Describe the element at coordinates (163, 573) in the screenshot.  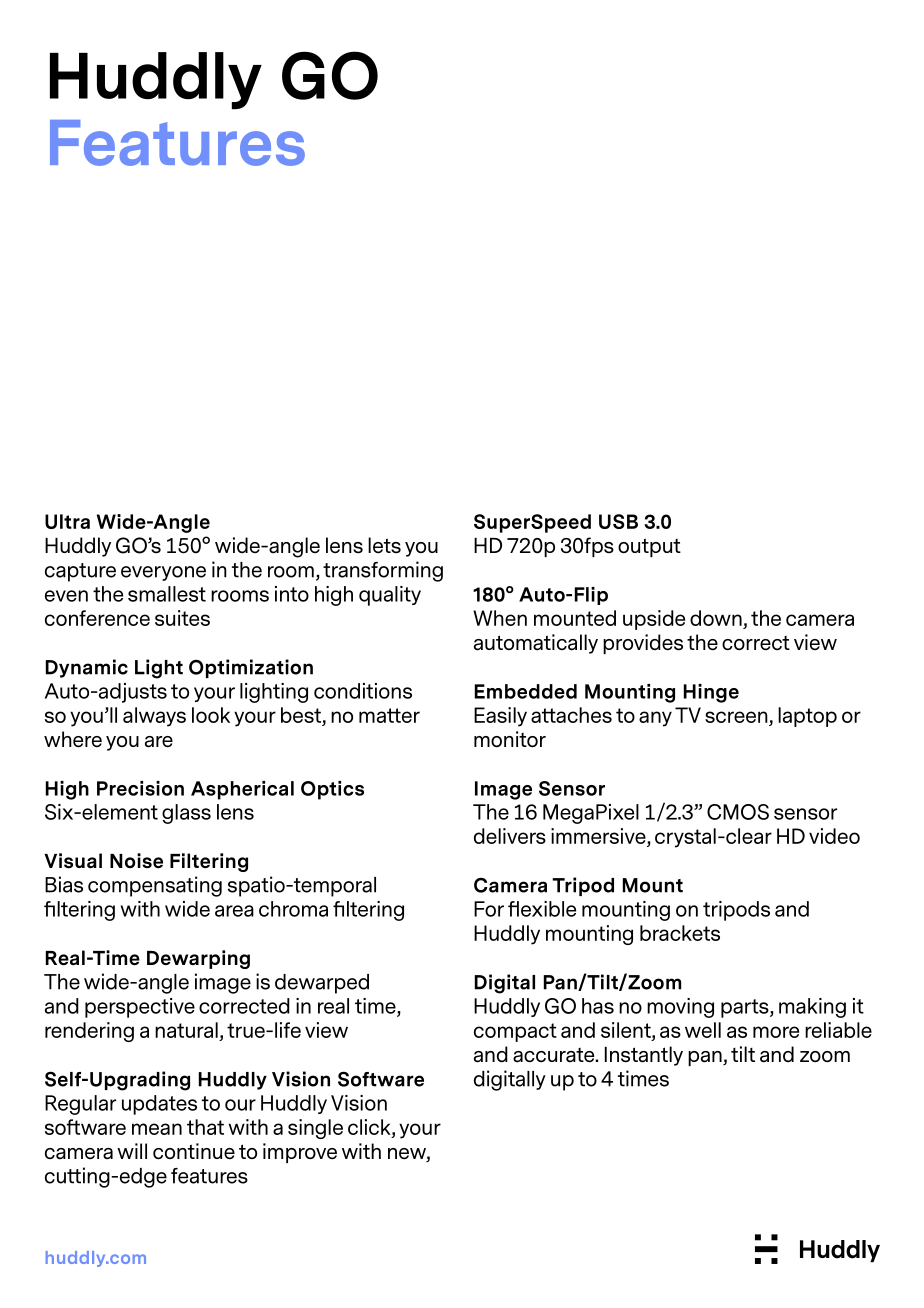
I see `everyone` at that location.
